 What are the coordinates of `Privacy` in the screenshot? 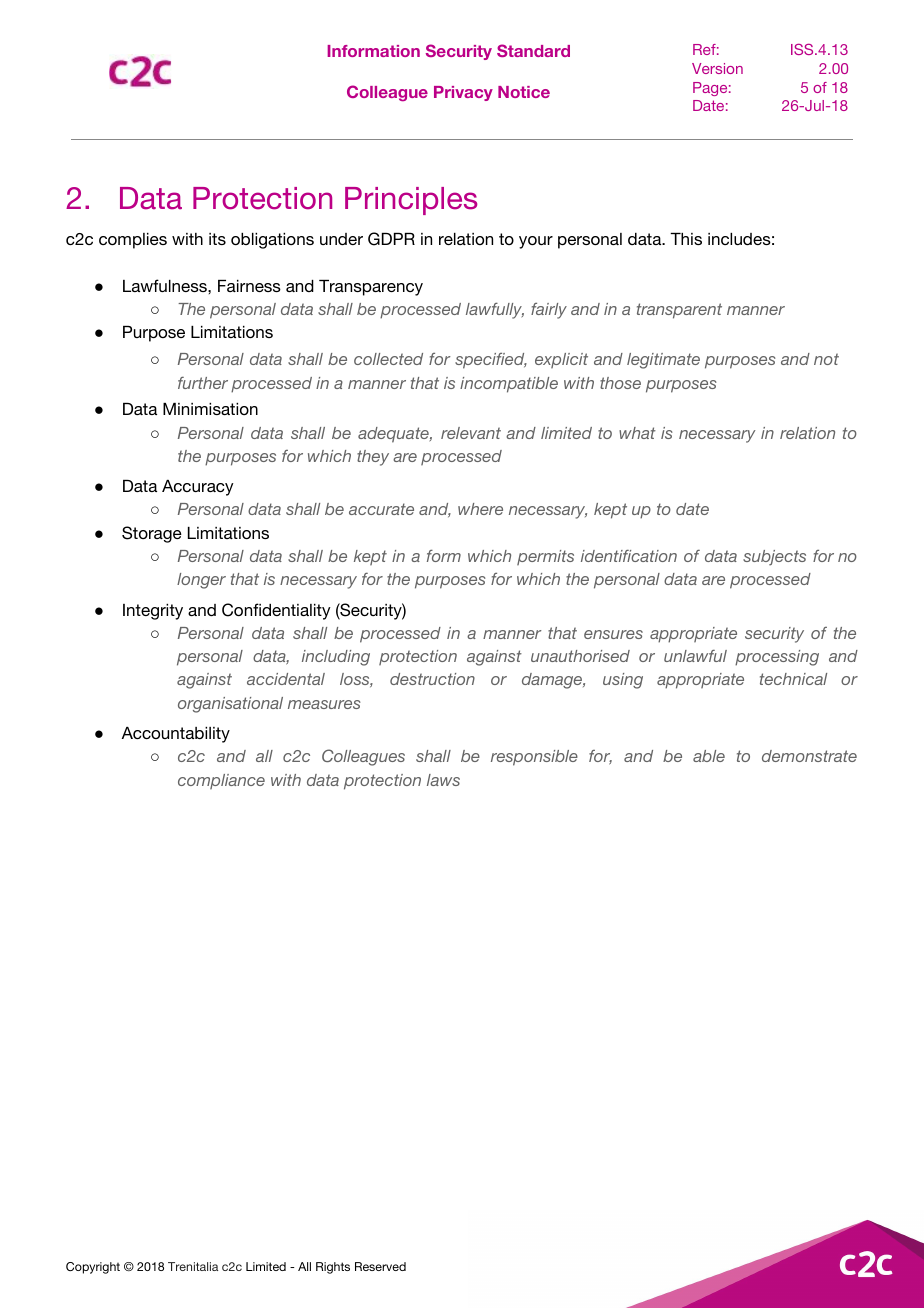 It's located at (463, 93).
